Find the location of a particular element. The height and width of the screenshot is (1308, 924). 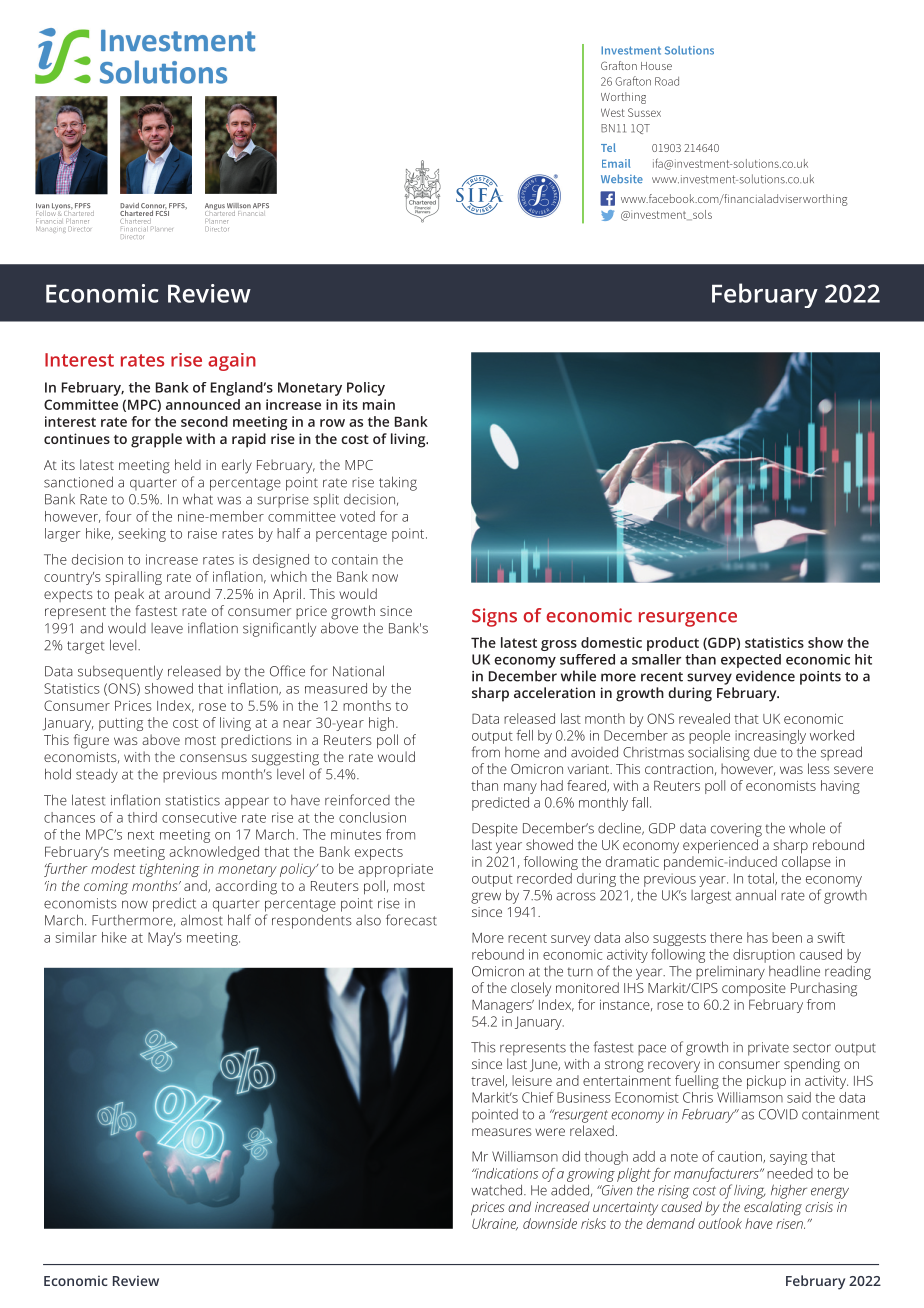

annual is located at coordinates (755, 895).
